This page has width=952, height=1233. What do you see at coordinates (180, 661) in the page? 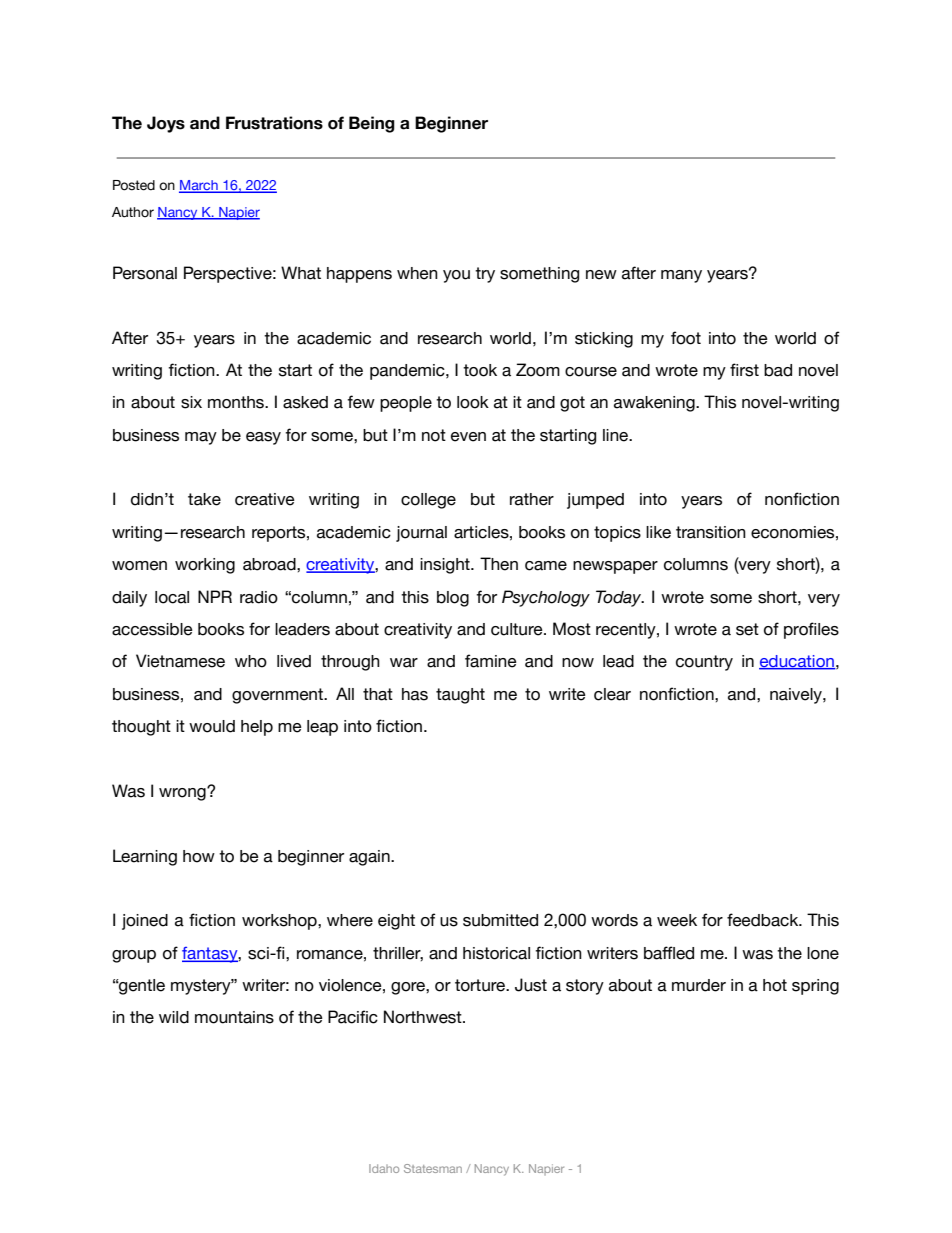
I see `Vietnamese` at bounding box center [180, 661].
